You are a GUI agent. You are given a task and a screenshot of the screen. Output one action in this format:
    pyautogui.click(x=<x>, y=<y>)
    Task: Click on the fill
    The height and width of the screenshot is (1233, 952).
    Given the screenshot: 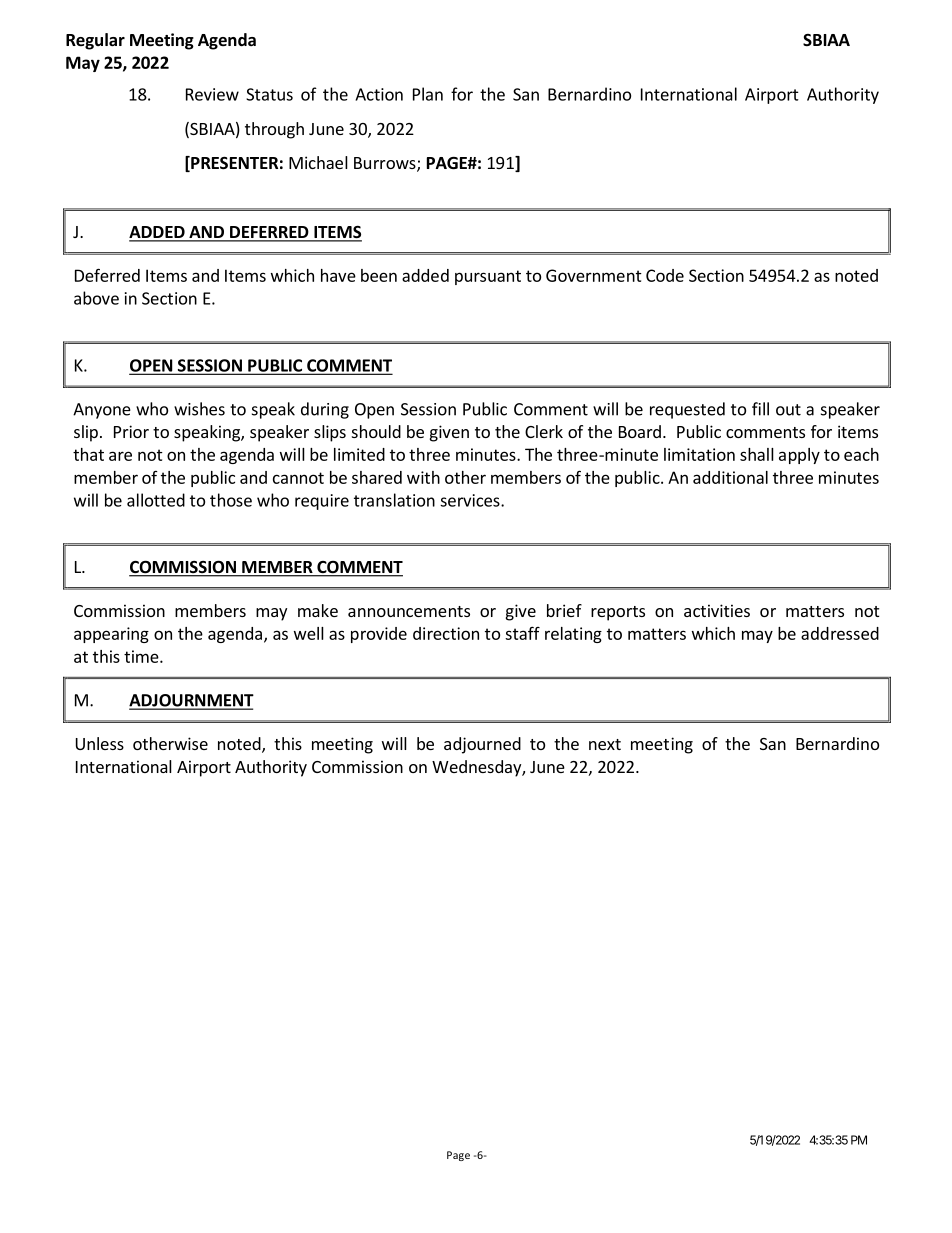 What is the action you would take?
    pyautogui.click(x=760, y=409)
